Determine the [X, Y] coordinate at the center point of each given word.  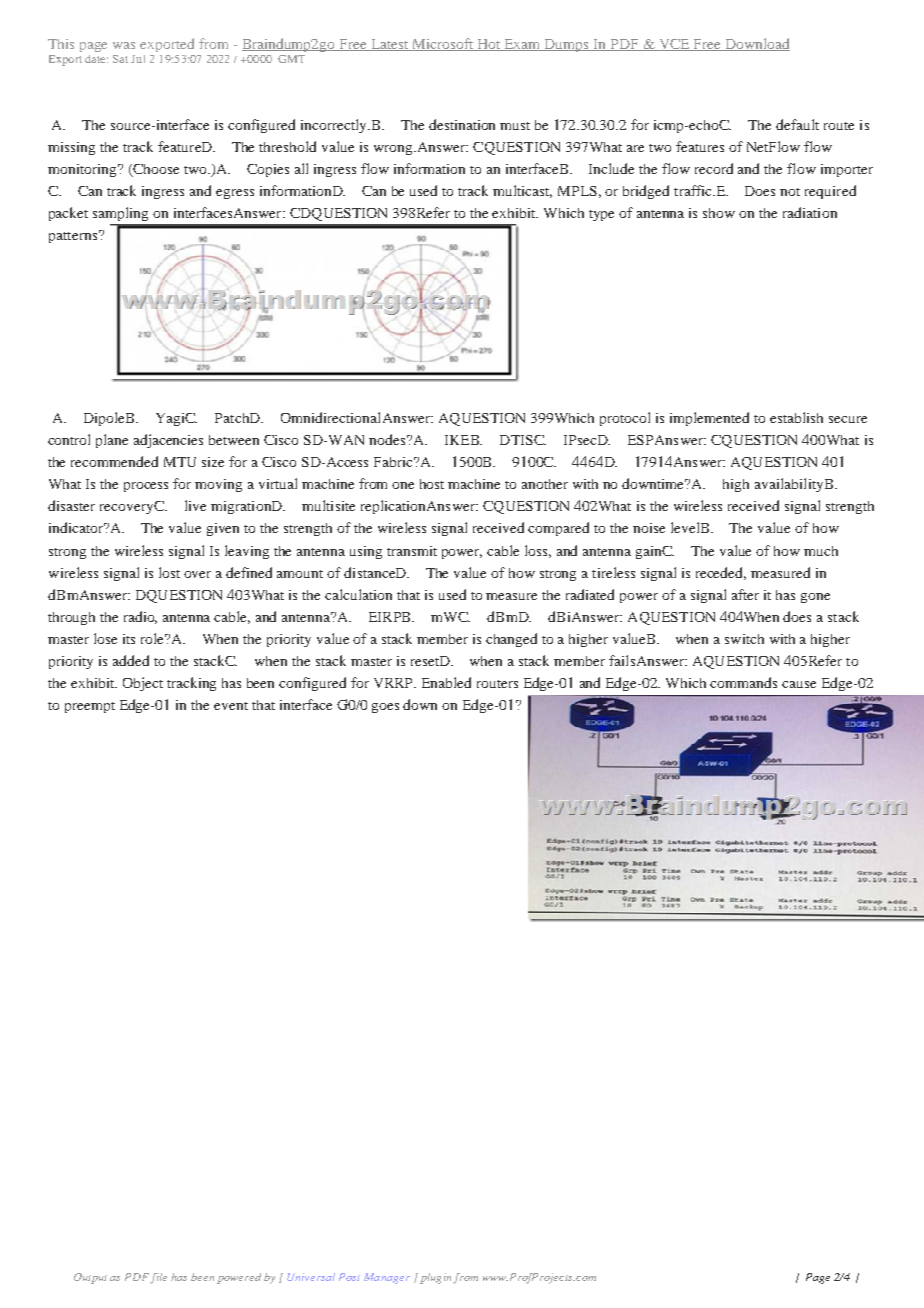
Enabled [446, 682]
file [158, 1278]
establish [796, 417]
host [432, 484]
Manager [387, 1278]
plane [112, 441]
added [131, 660]
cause [799, 684]
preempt [90, 707]
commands [743, 682]
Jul [138, 59]
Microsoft [443, 44]
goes [385, 708]
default [797, 124]
